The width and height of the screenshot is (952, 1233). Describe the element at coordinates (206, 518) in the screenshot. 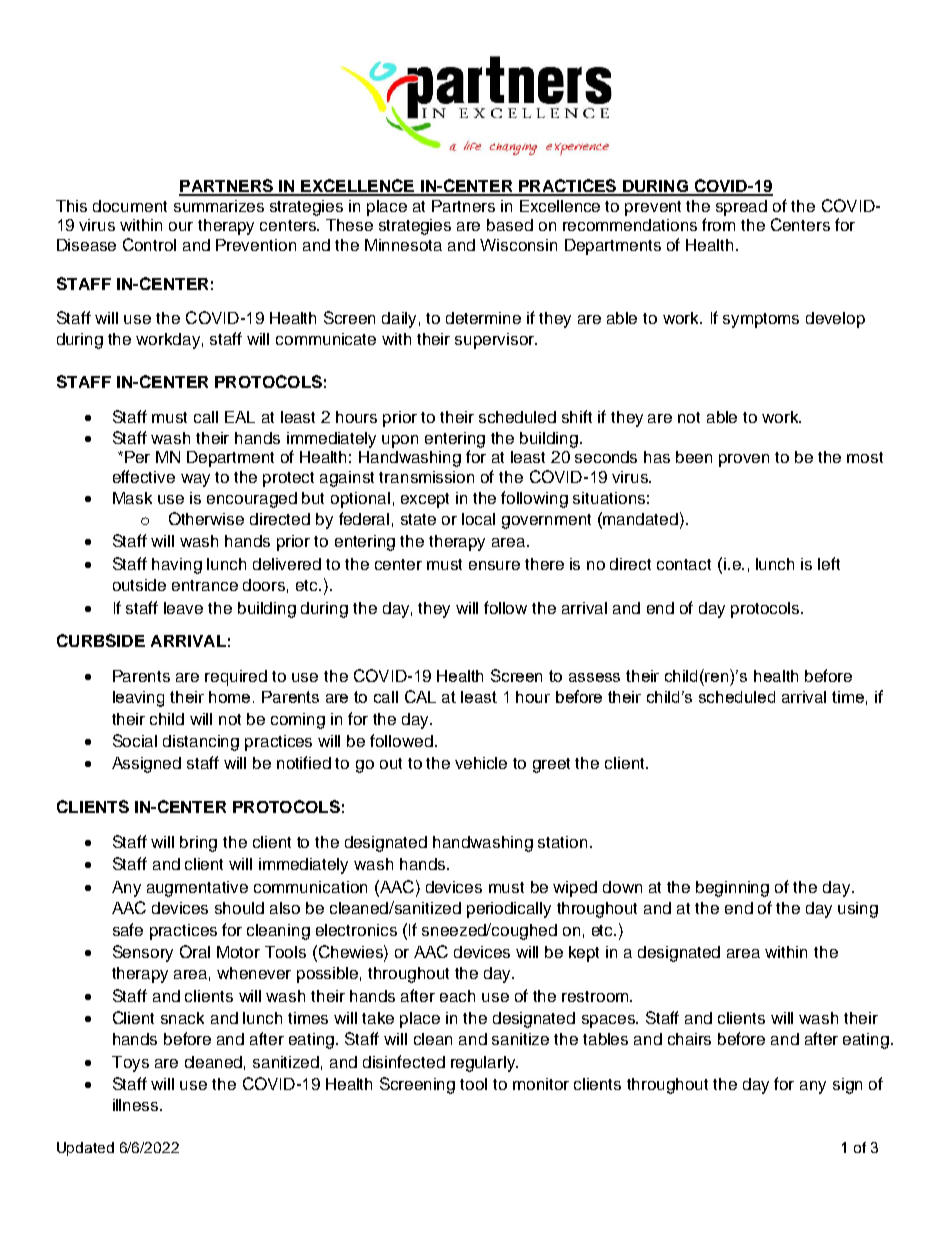

I see `Otherwise` at that location.
